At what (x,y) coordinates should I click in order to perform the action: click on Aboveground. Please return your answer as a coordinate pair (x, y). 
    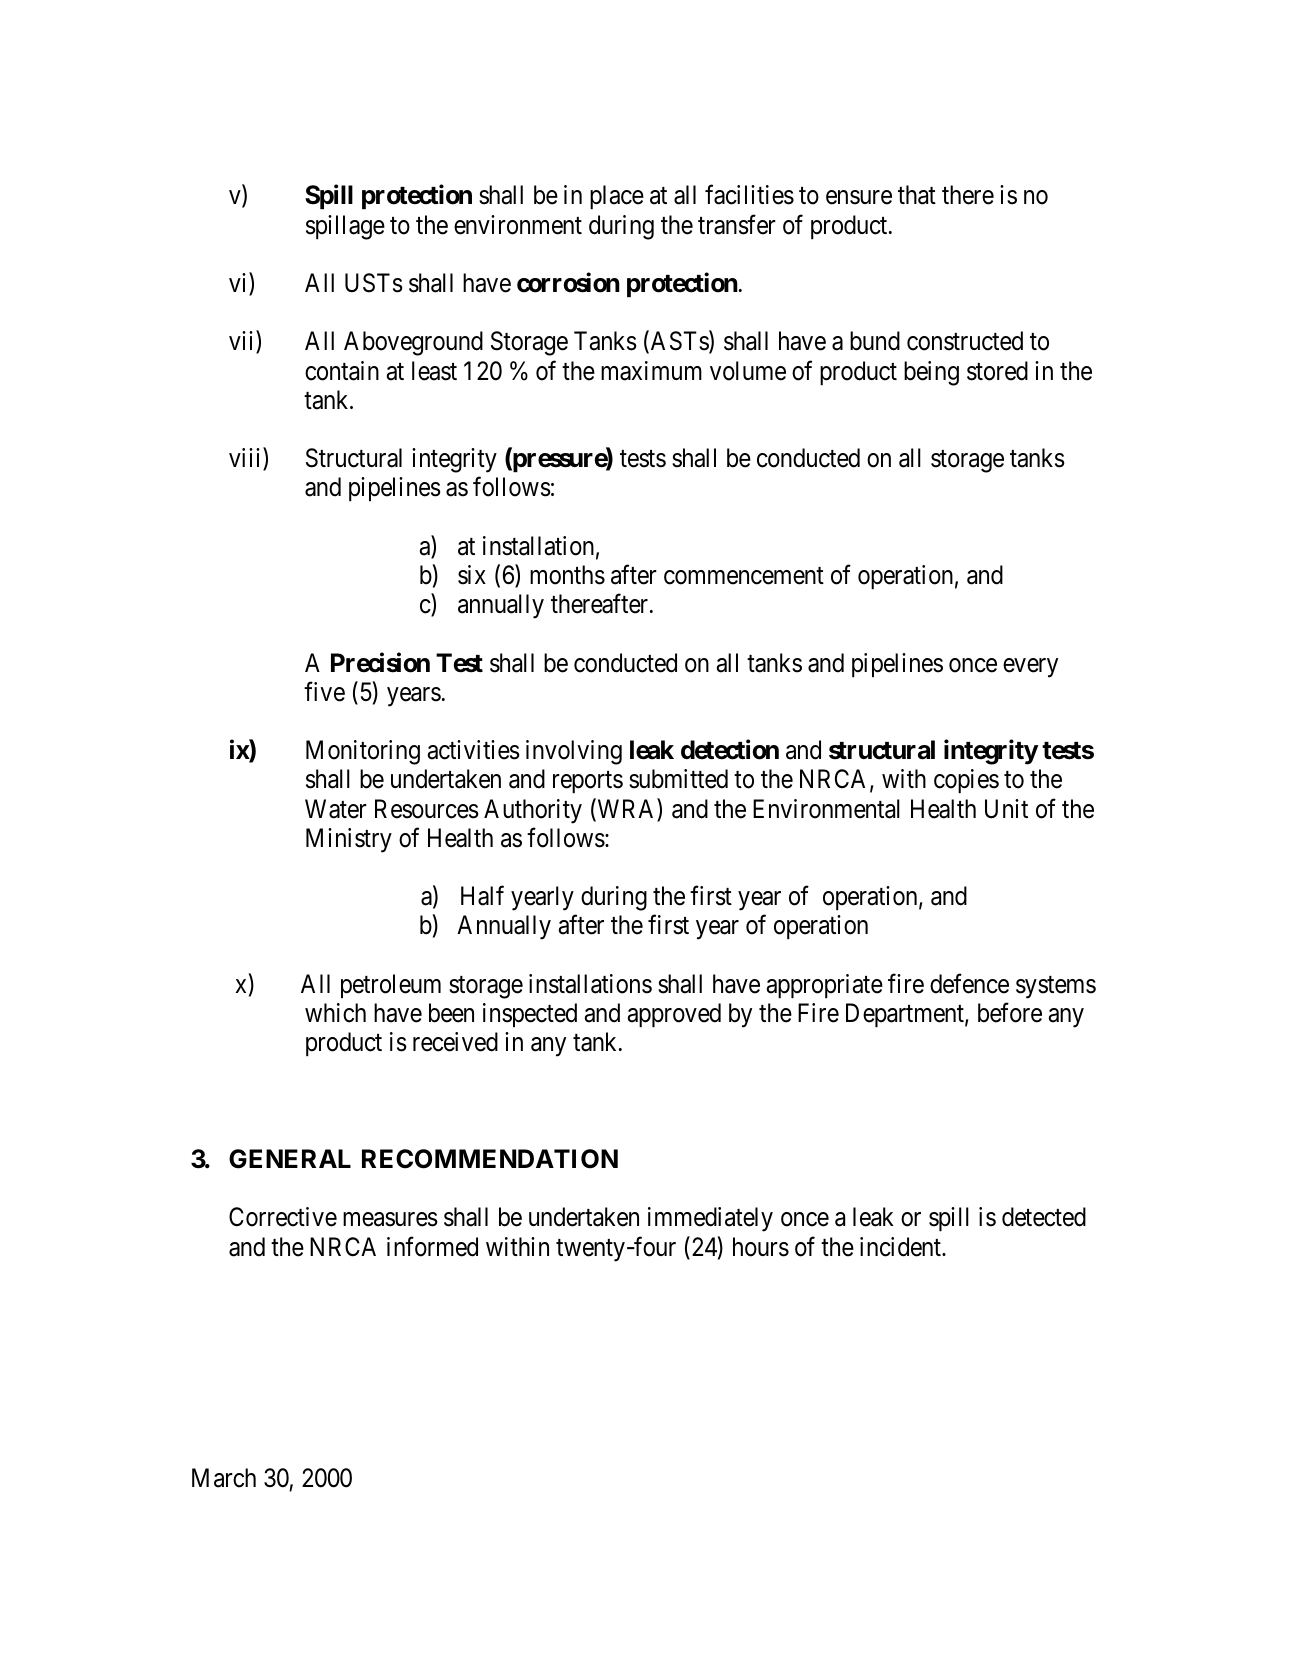
    Looking at the image, I should click on (413, 343).
